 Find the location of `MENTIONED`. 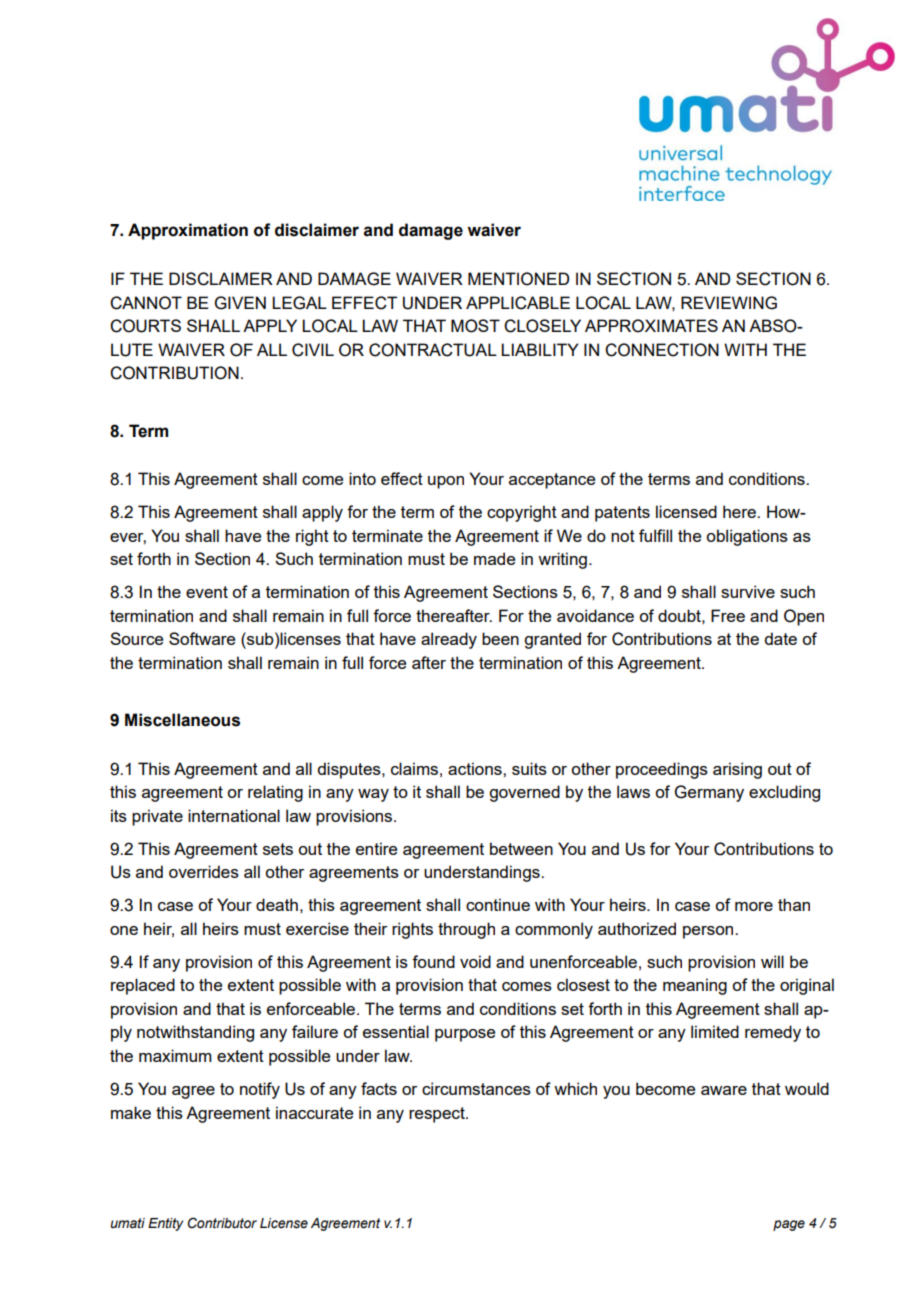

MENTIONED is located at coordinates (518, 279).
